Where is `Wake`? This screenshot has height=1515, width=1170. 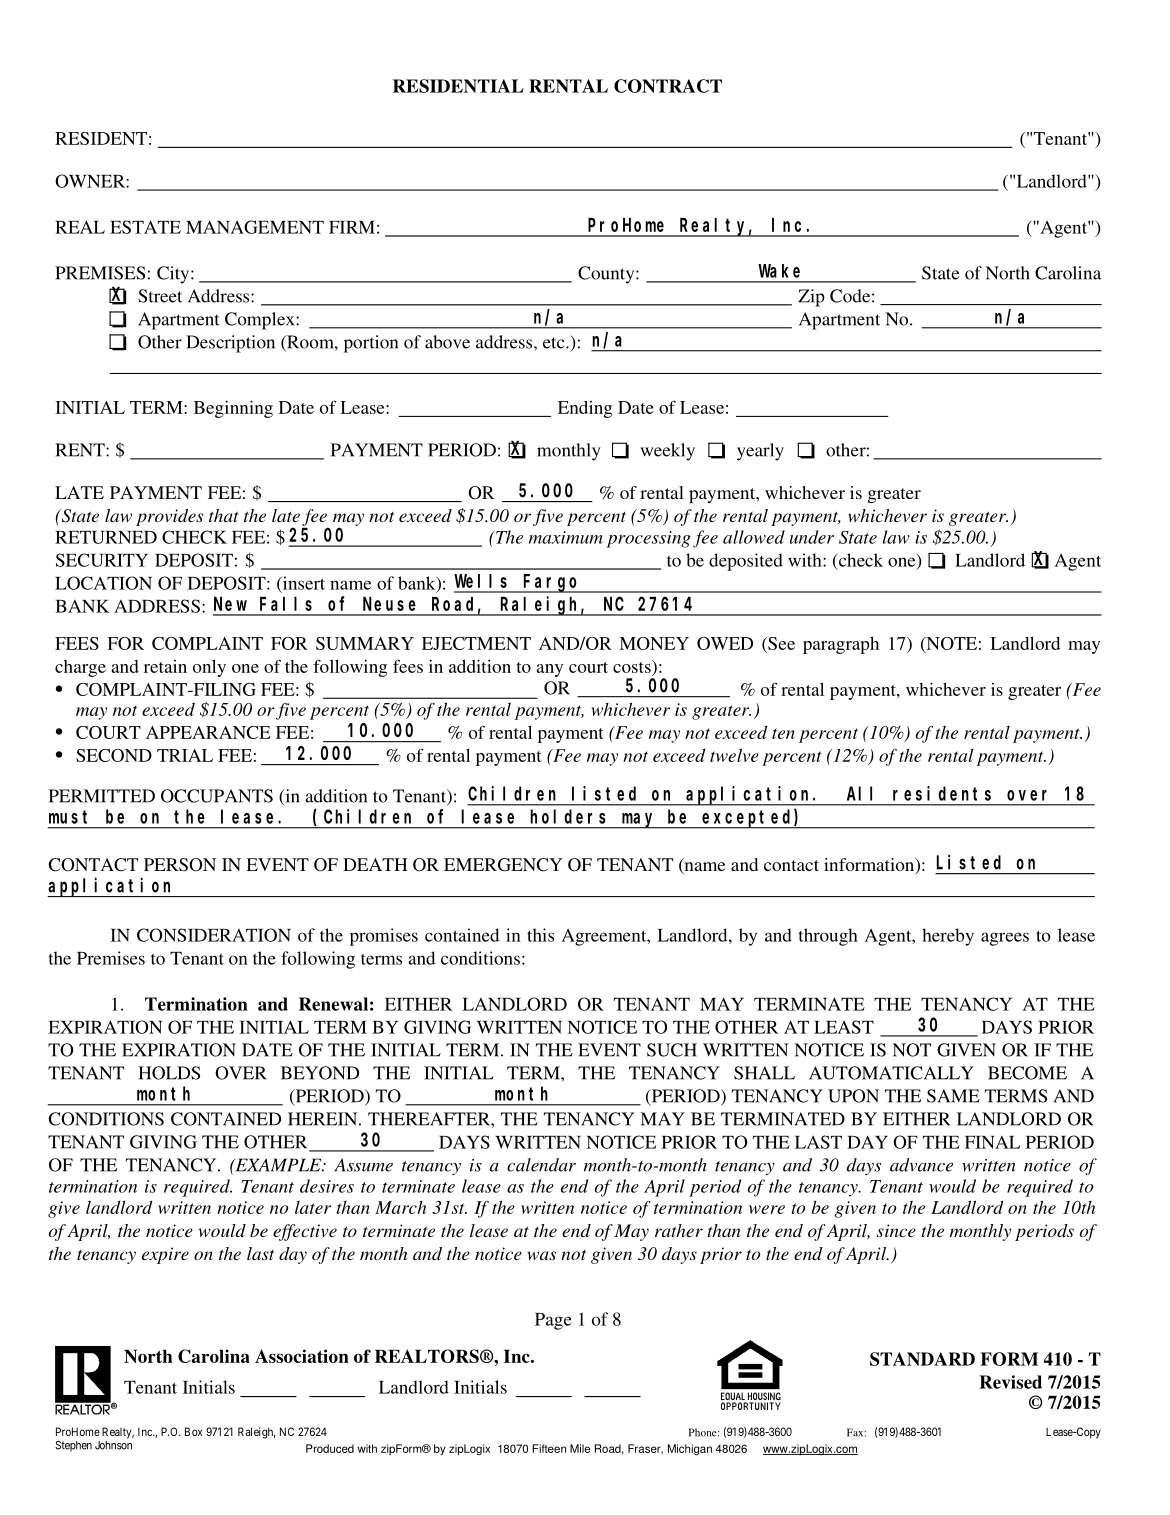 Wake is located at coordinates (779, 271).
